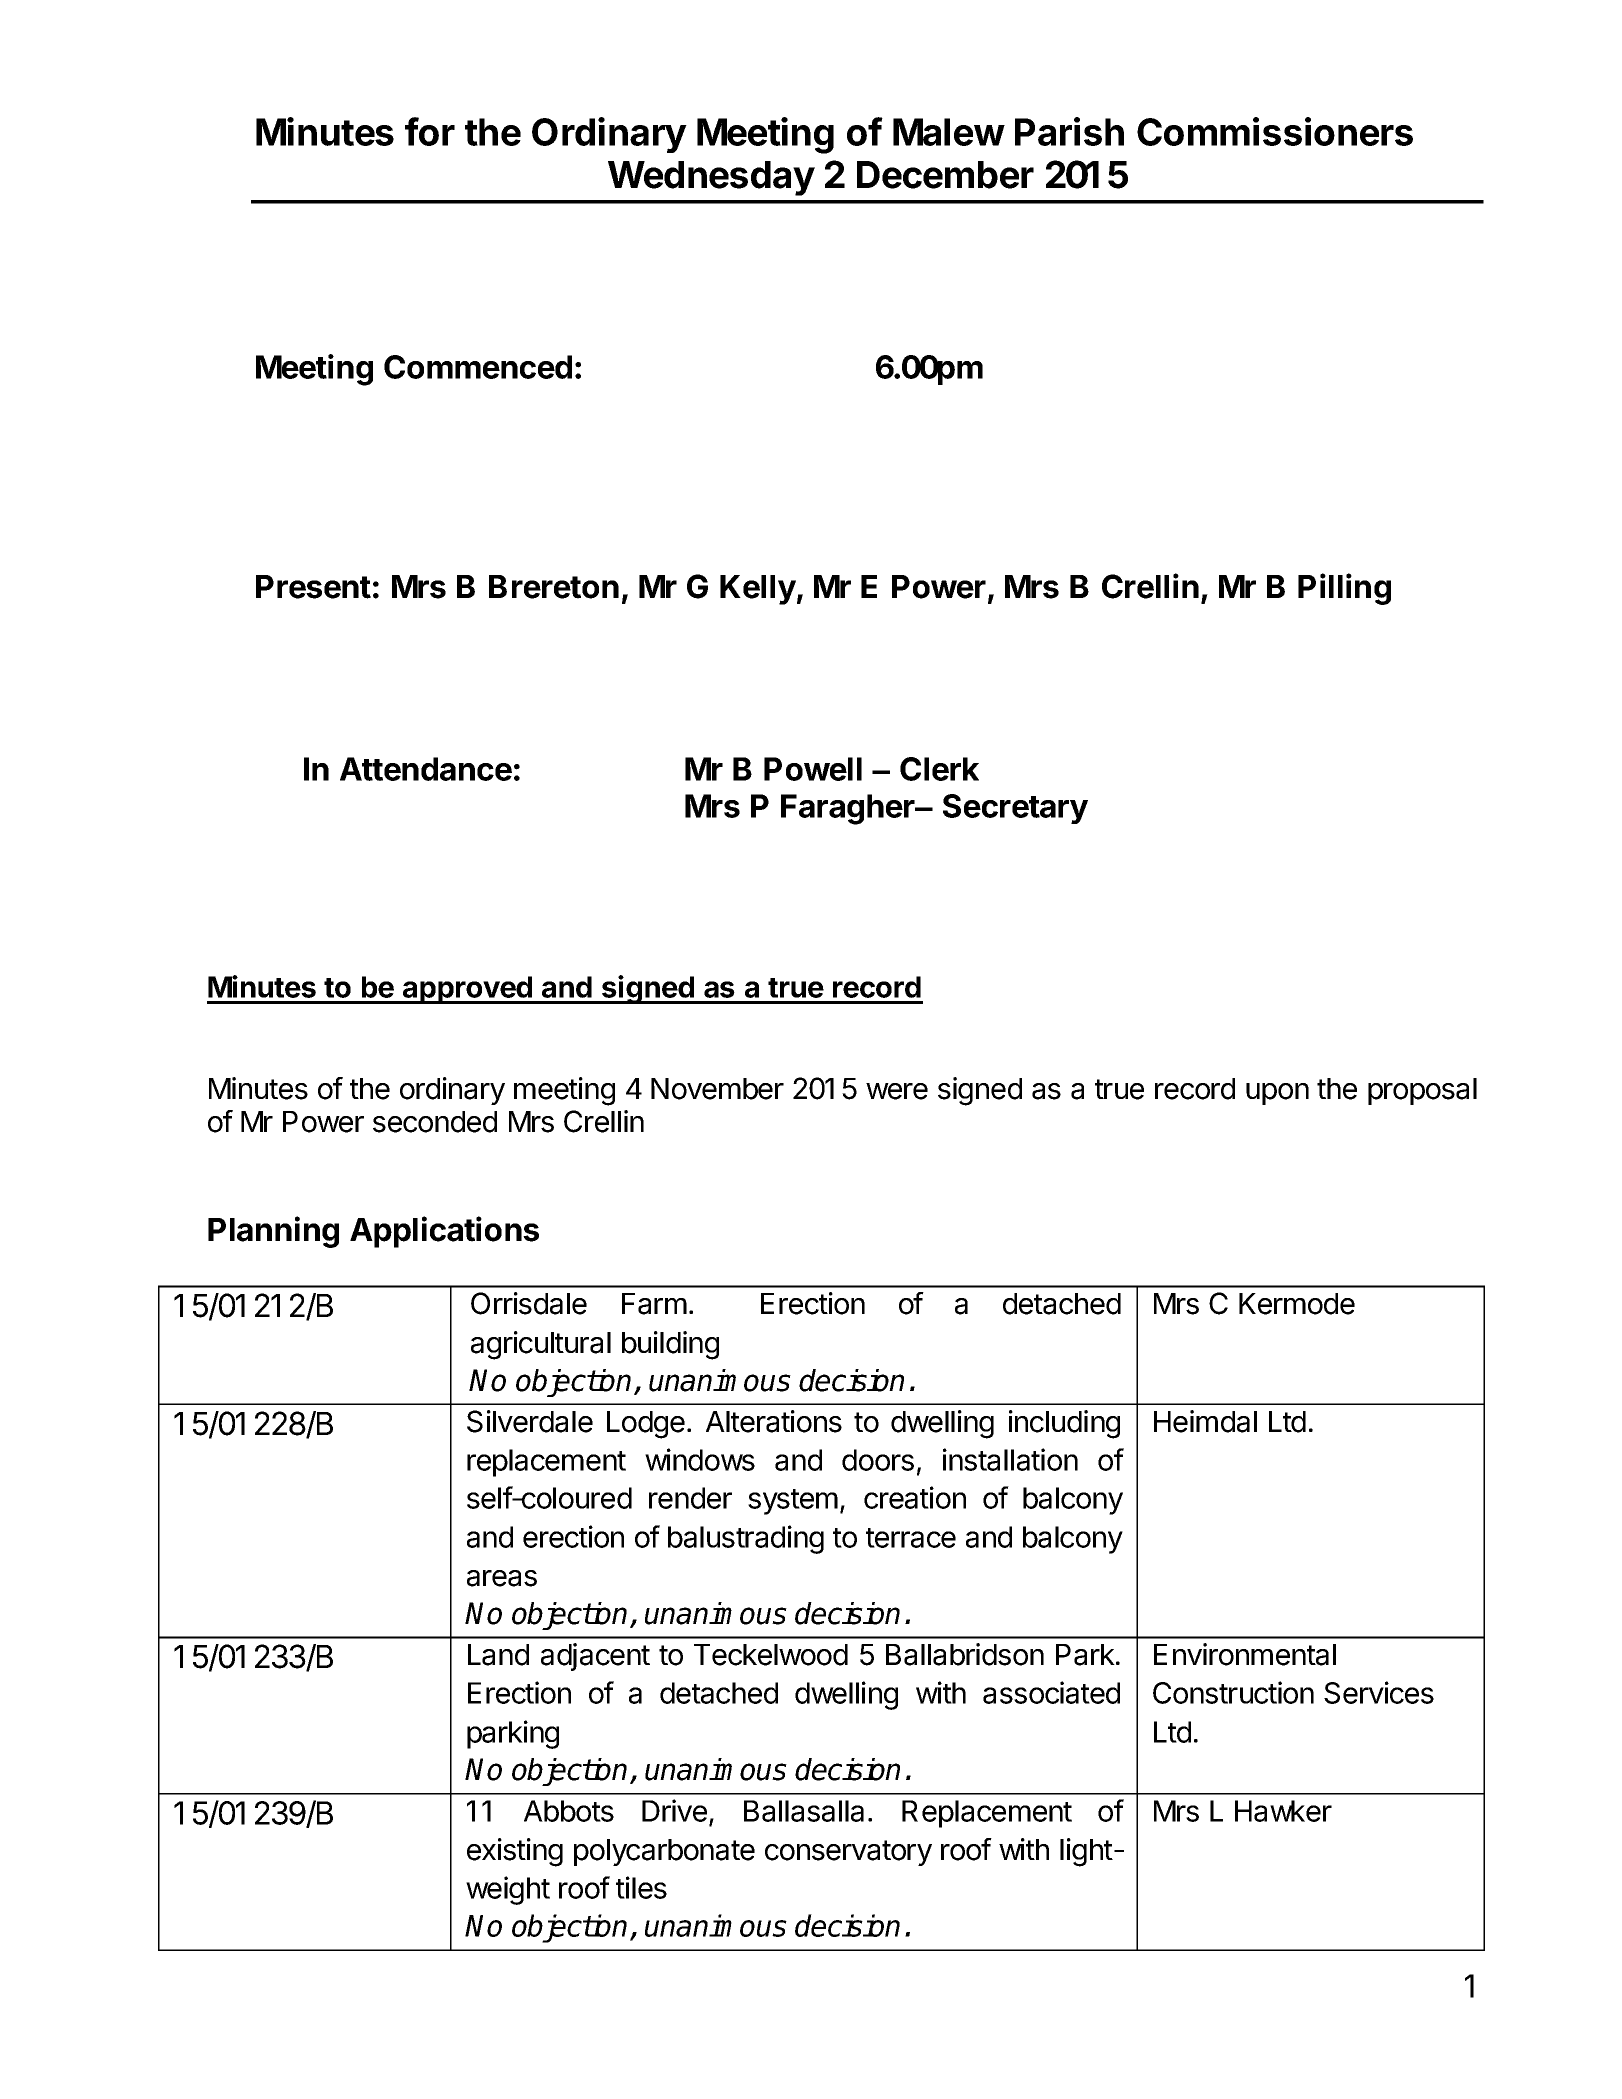  Describe the element at coordinates (878, 1460) in the page. I see `doors` at that location.
